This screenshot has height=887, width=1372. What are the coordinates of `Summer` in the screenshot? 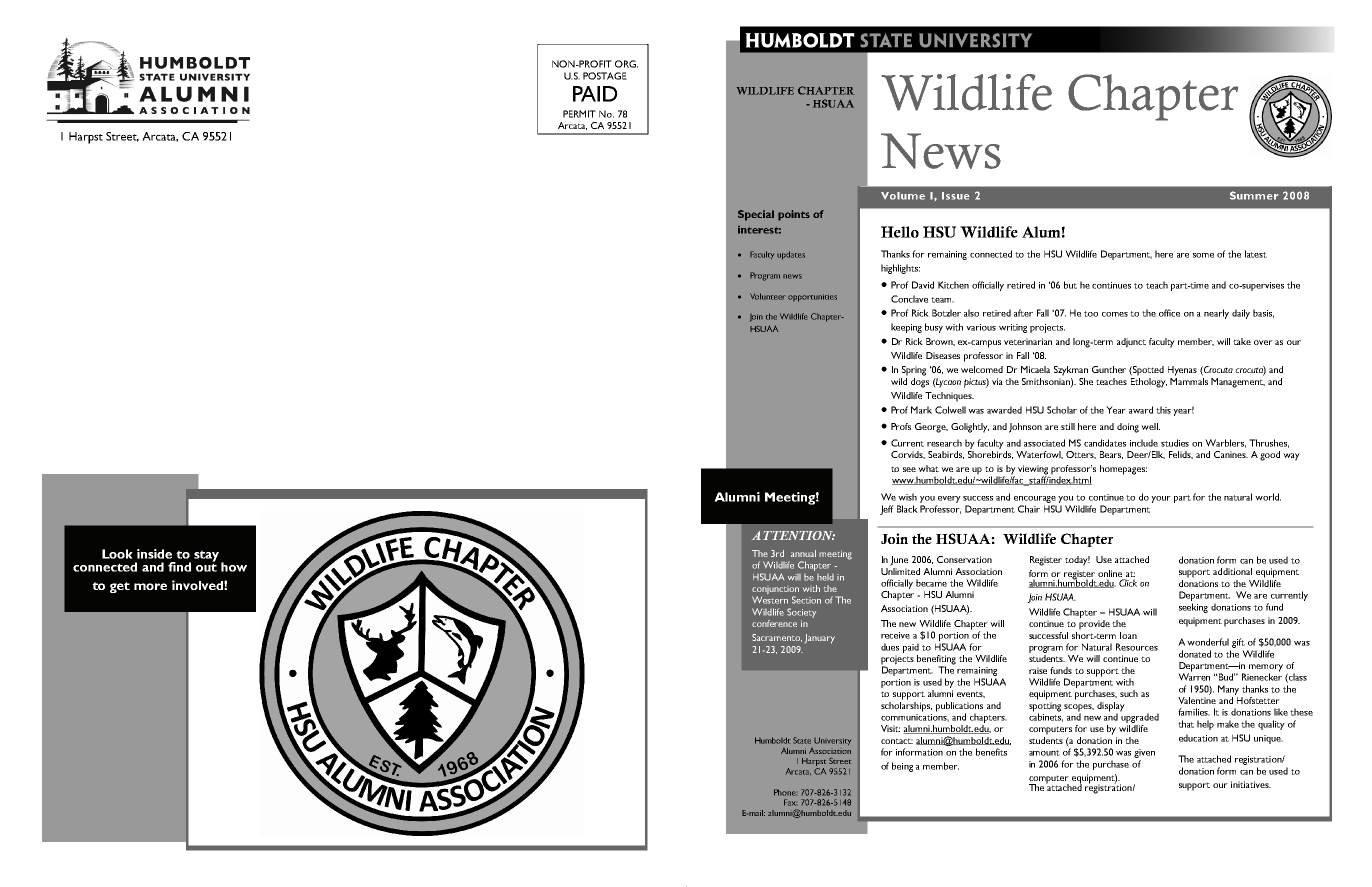 It's located at (1254, 195).
